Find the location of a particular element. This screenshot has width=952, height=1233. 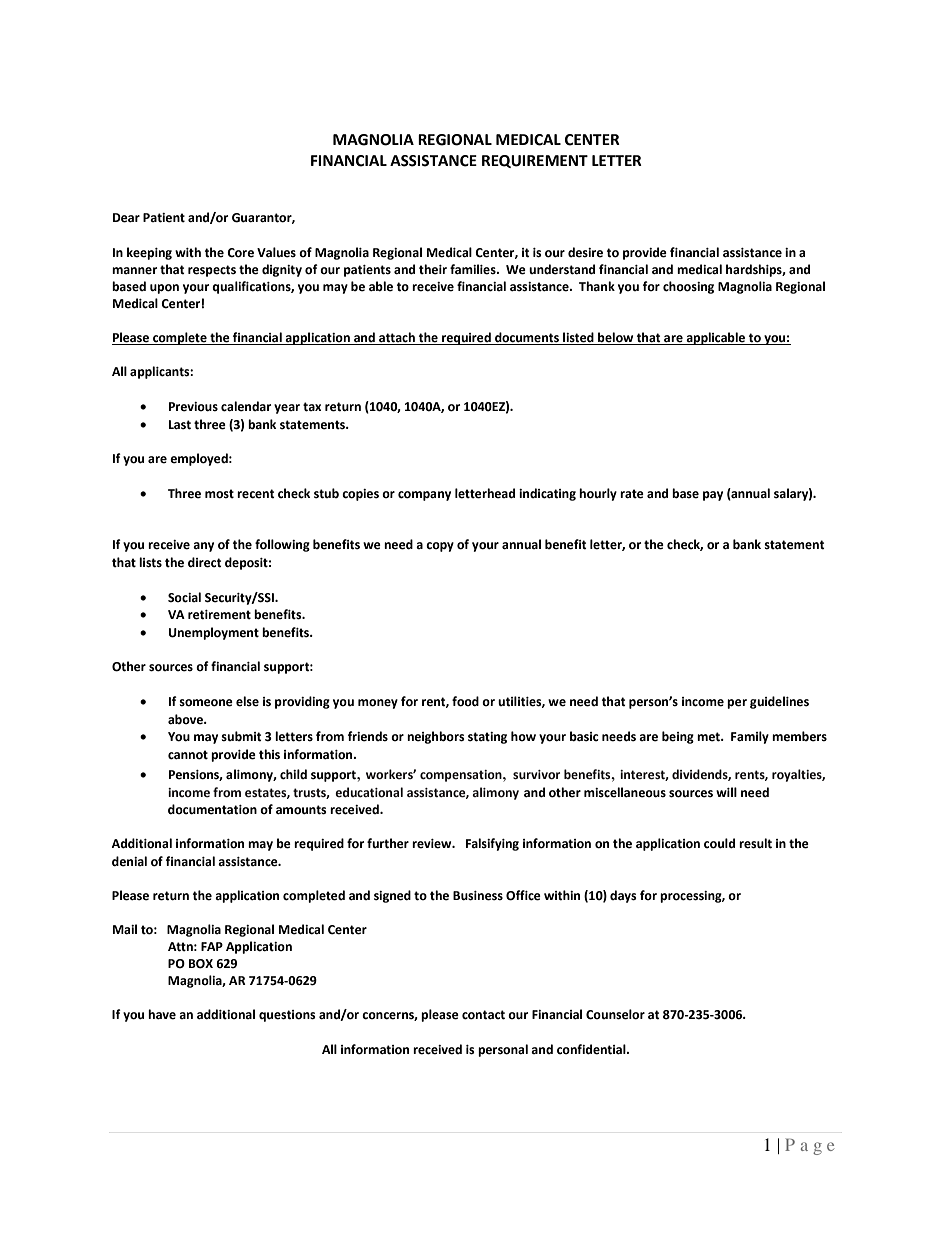

have is located at coordinates (162, 1014).
